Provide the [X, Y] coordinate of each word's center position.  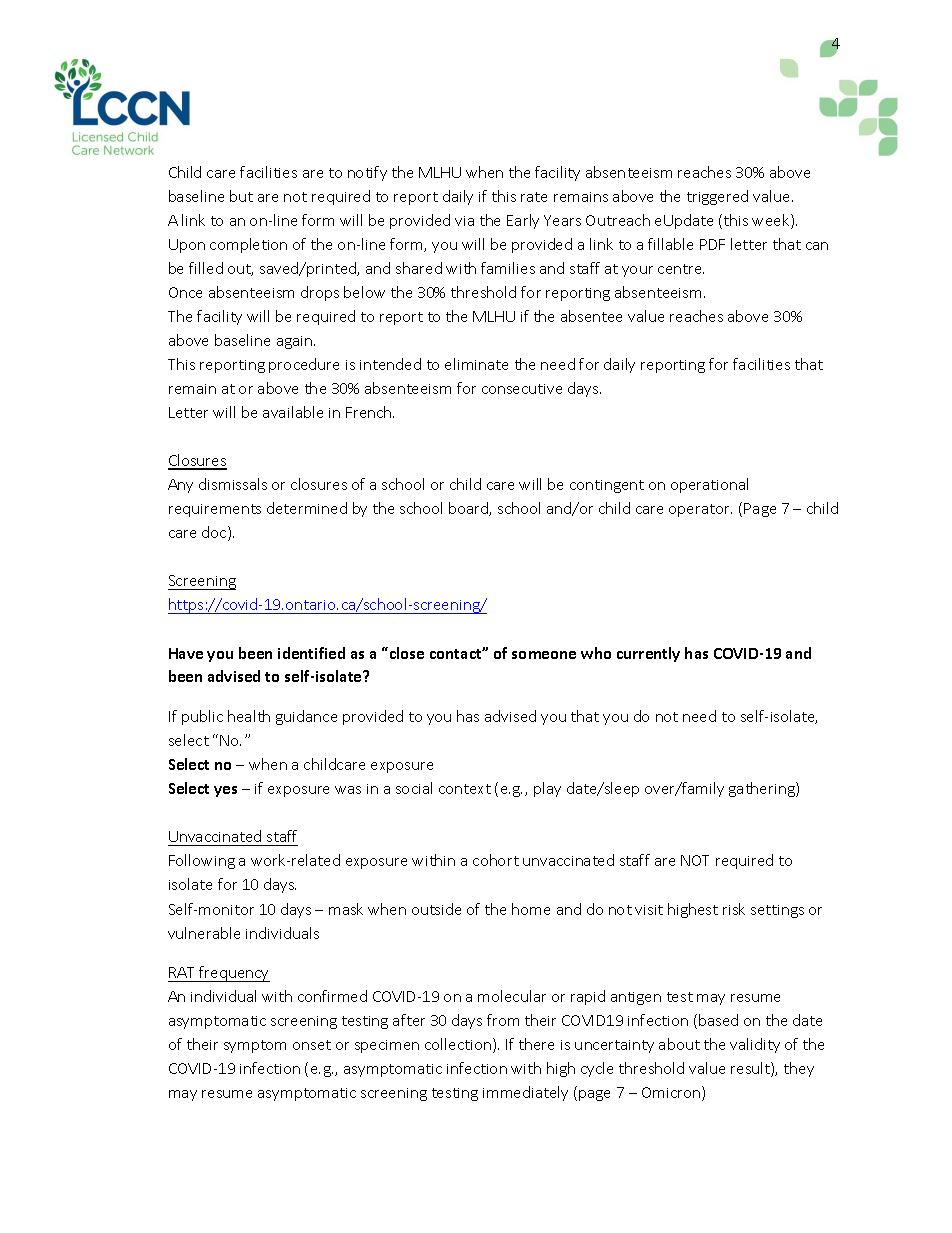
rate [534, 197]
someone [544, 655]
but [241, 196]
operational [709, 485]
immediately [525, 1093]
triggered [717, 197]
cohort [496, 860]
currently [648, 654]
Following [202, 861]
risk [734, 909]
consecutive [522, 389]
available [293, 412]
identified [311, 653]
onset [312, 1045]
